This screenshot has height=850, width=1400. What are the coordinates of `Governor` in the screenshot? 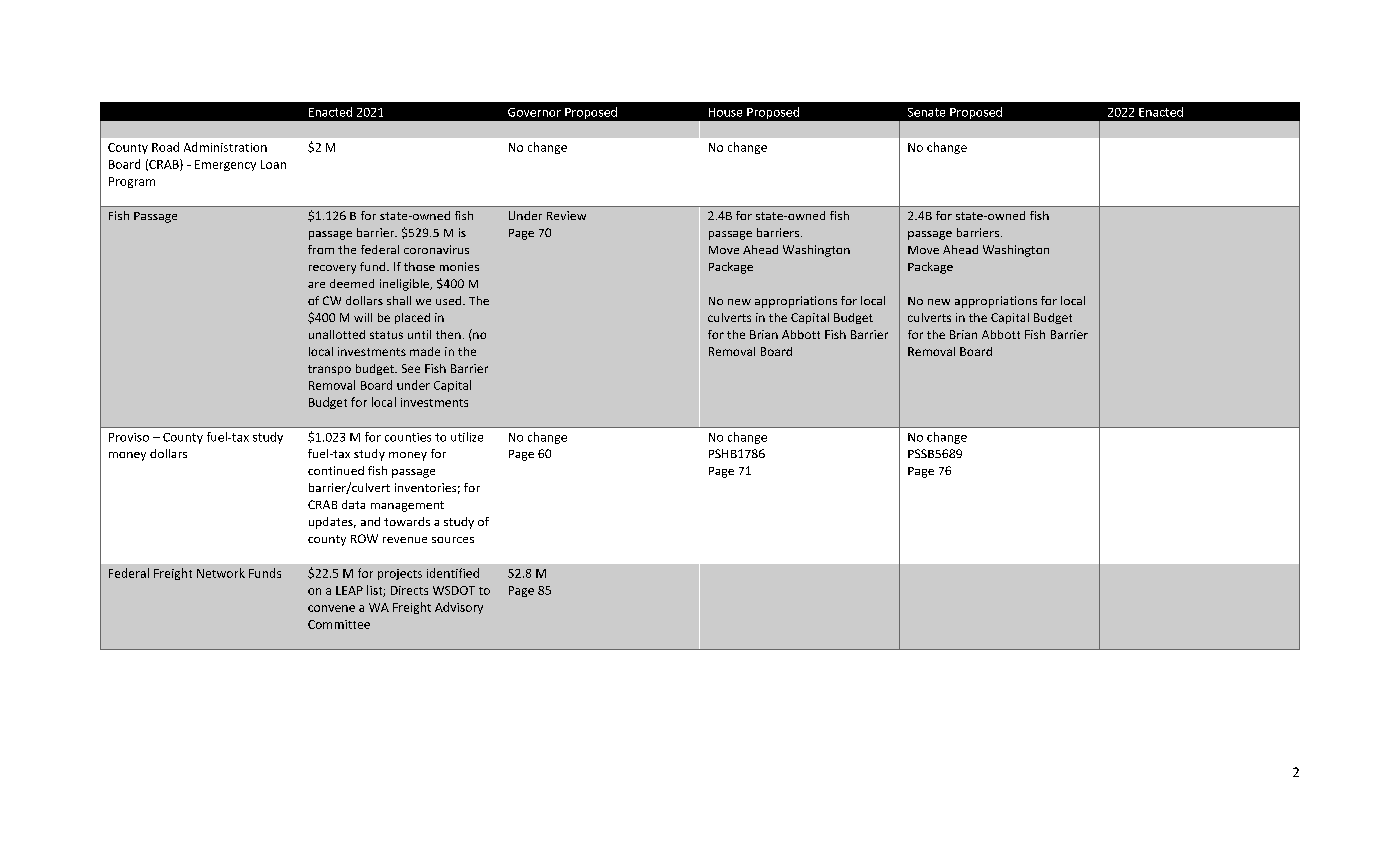 It's located at (534, 112).
